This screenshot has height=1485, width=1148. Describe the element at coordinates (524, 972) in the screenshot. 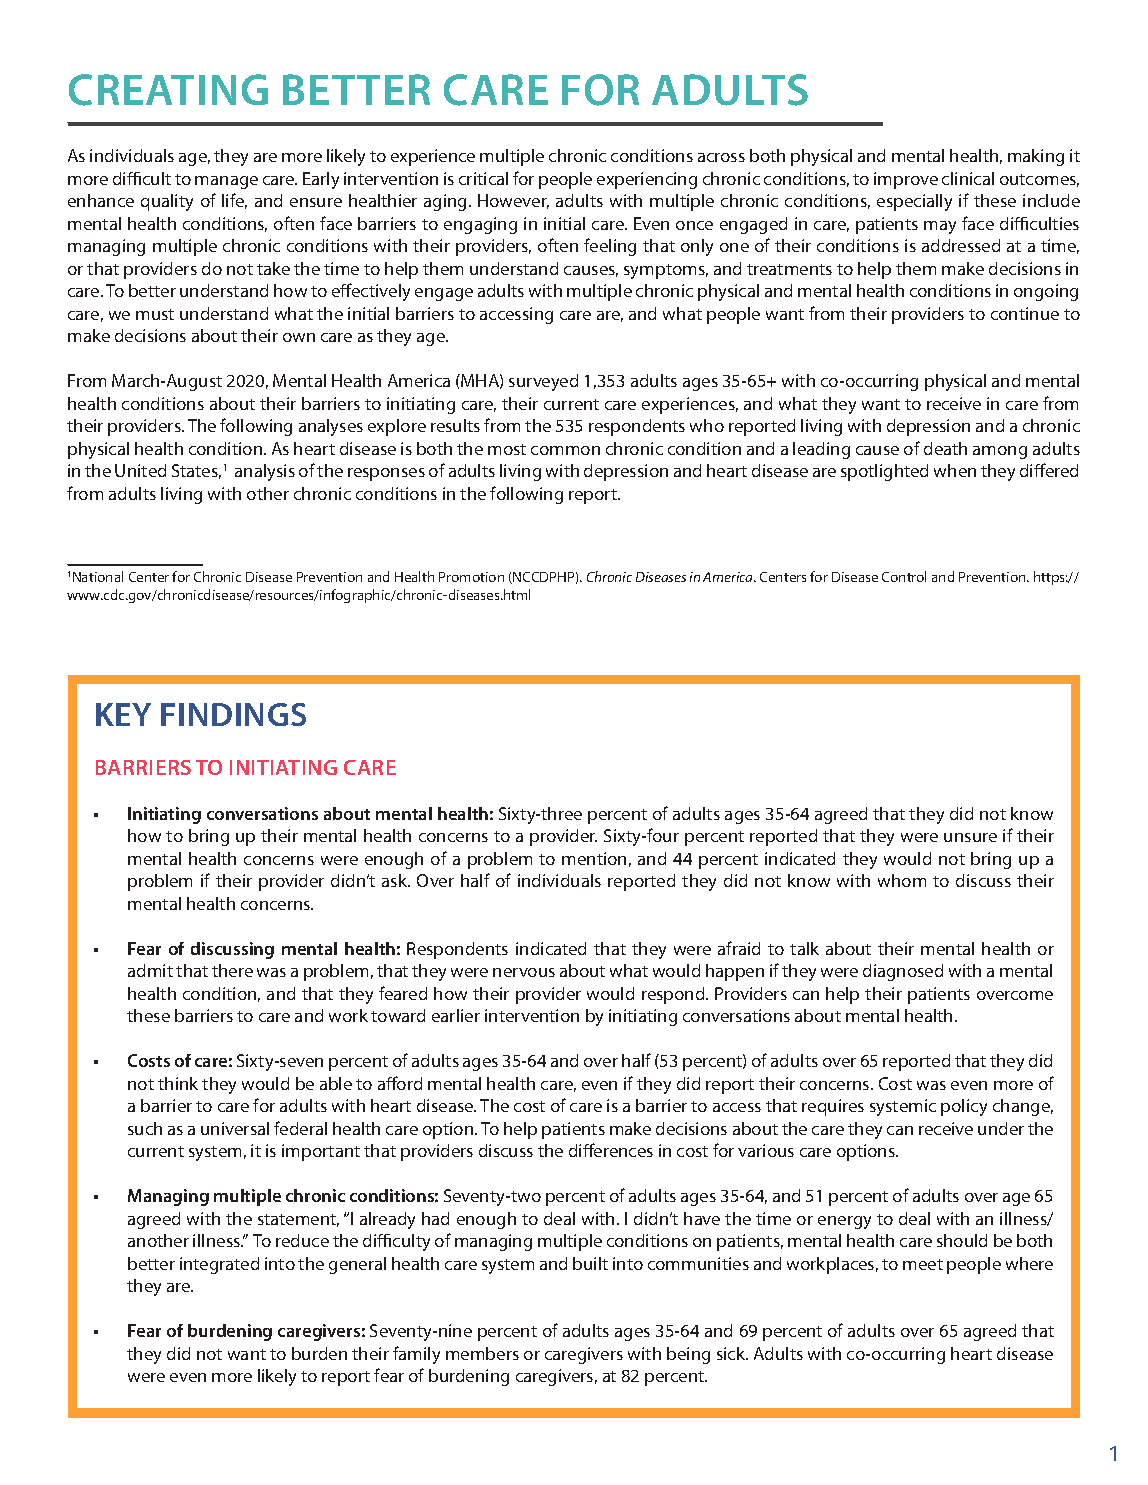

I see `nervous` at that location.
